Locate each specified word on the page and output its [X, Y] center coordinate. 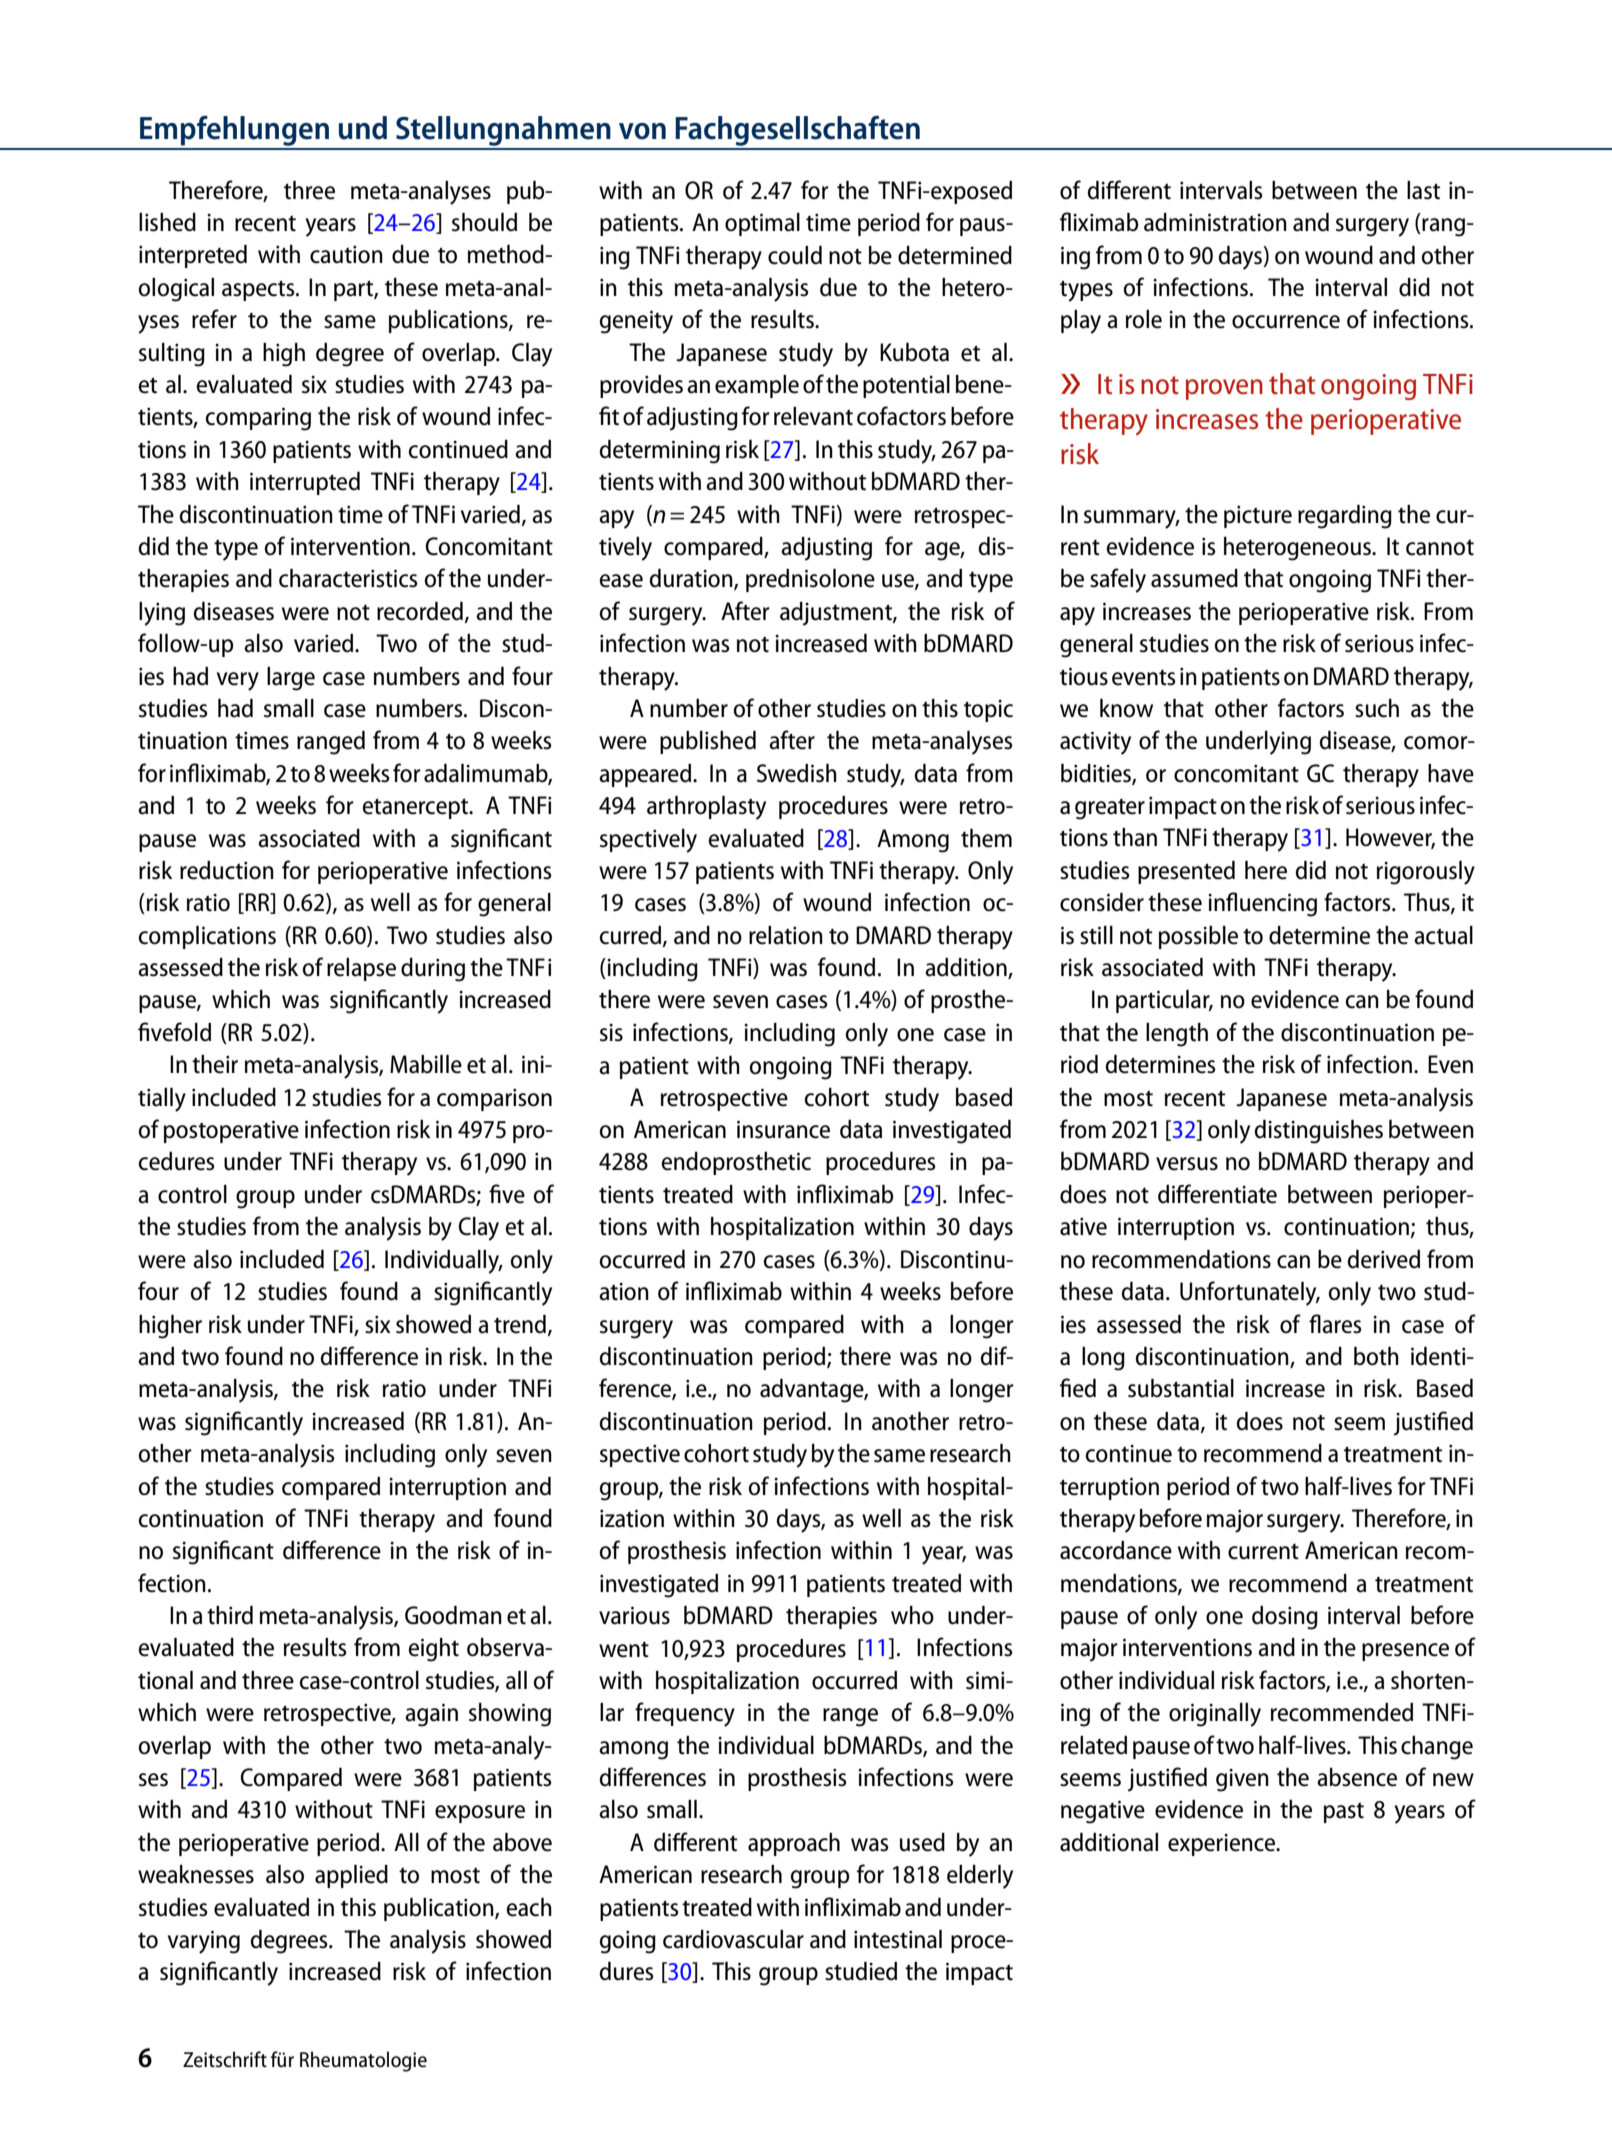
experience [1223, 1845]
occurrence [1286, 322]
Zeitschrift [225, 2059]
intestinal [898, 1939]
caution [346, 254]
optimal [762, 224]
